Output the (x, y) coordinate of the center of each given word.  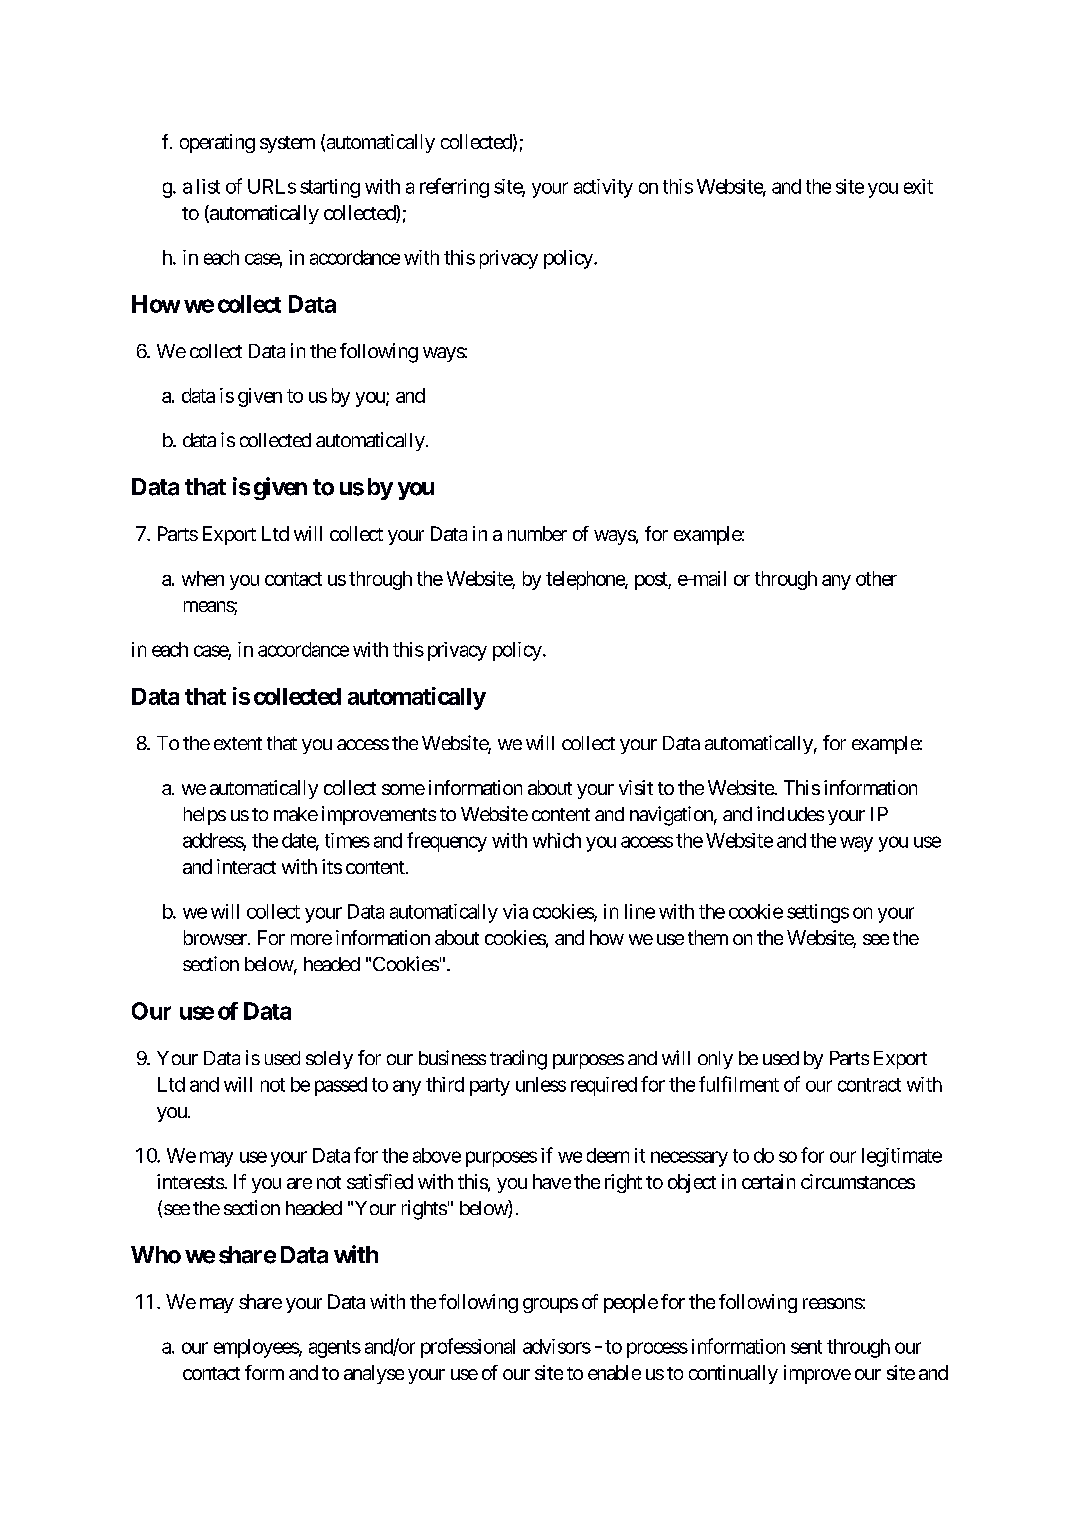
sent (806, 1347)
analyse (374, 1374)
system (287, 144)
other (876, 578)
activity (603, 188)
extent (238, 743)
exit (918, 186)
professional (468, 1348)
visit (636, 787)
